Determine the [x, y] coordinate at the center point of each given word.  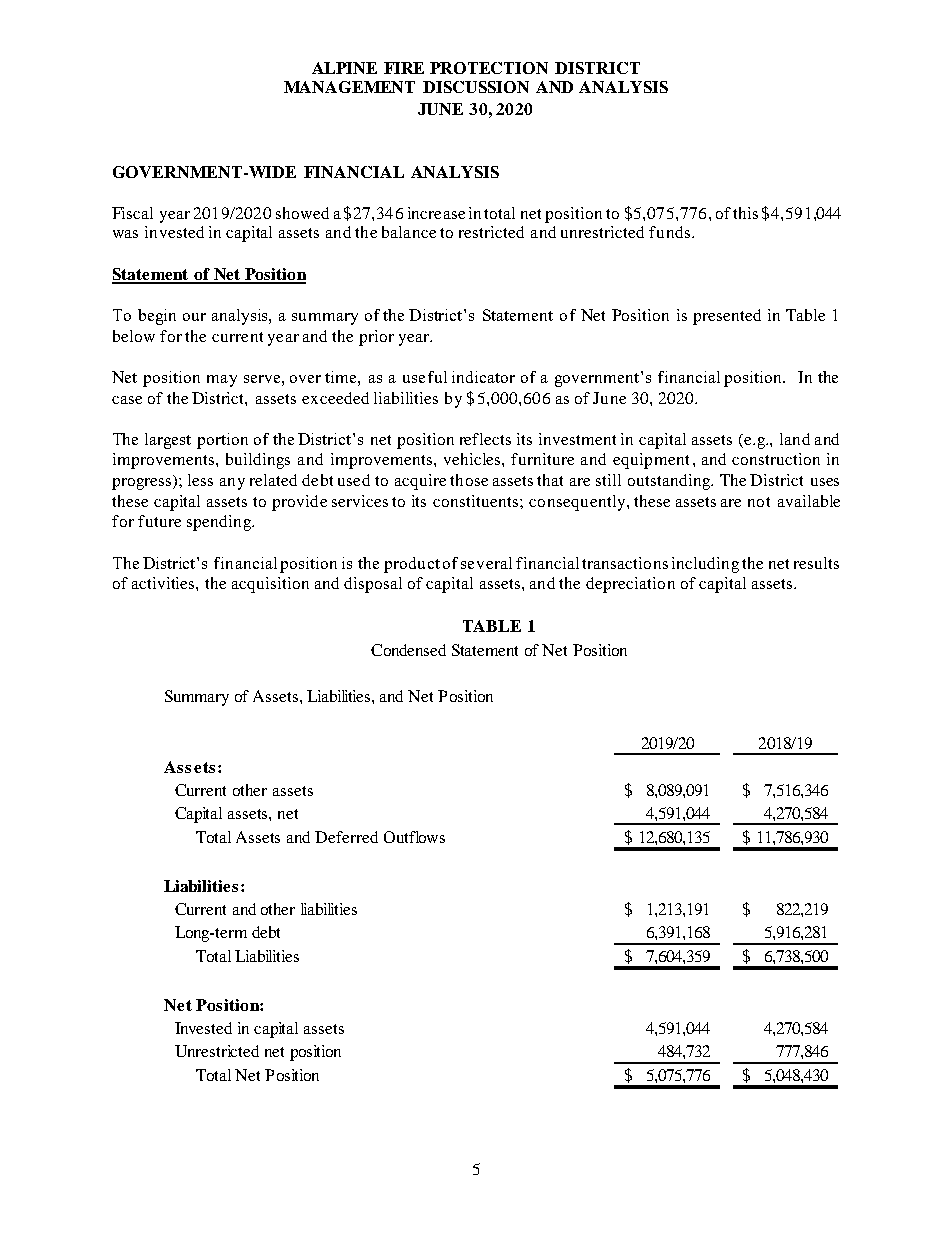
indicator [483, 377]
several [486, 563]
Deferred [346, 837]
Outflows [414, 837]
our [194, 317]
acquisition [270, 585]
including [705, 565]
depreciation [630, 585]
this [745, 213]
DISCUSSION [476, 87]
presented [727, 317]
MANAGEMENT [349, 87]
